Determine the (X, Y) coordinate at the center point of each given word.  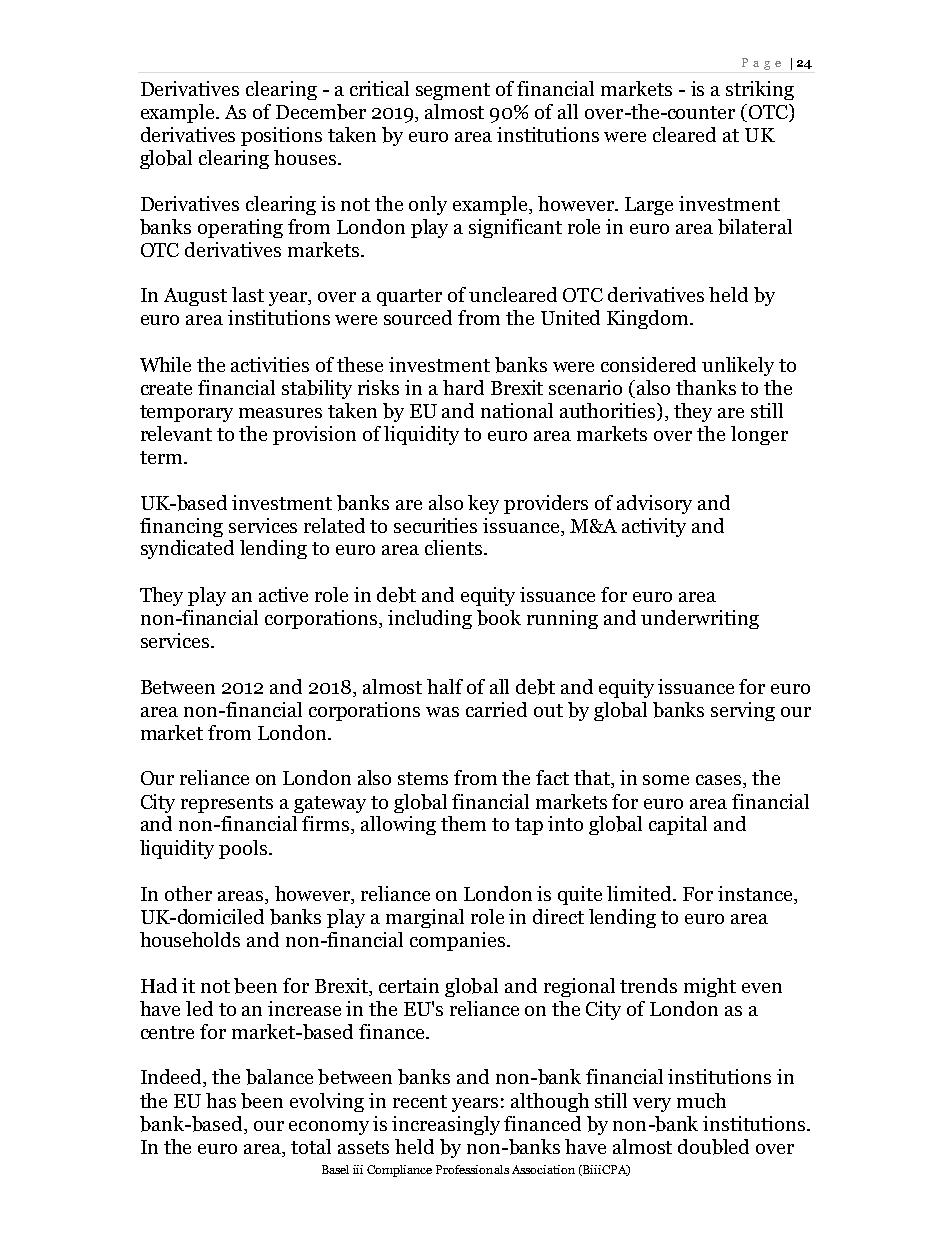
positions (281, 136)
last (248, 294)
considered (648, 364)
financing (181, 527)
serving (743, 711)
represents (227, 804)
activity (654, 527)
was (442, 712)
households (190, 939)
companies (459, 941)
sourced (418, 317)
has (221, 1100)
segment (453, 91)
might (710, 987)
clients (453, 547)
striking (760, 90)
